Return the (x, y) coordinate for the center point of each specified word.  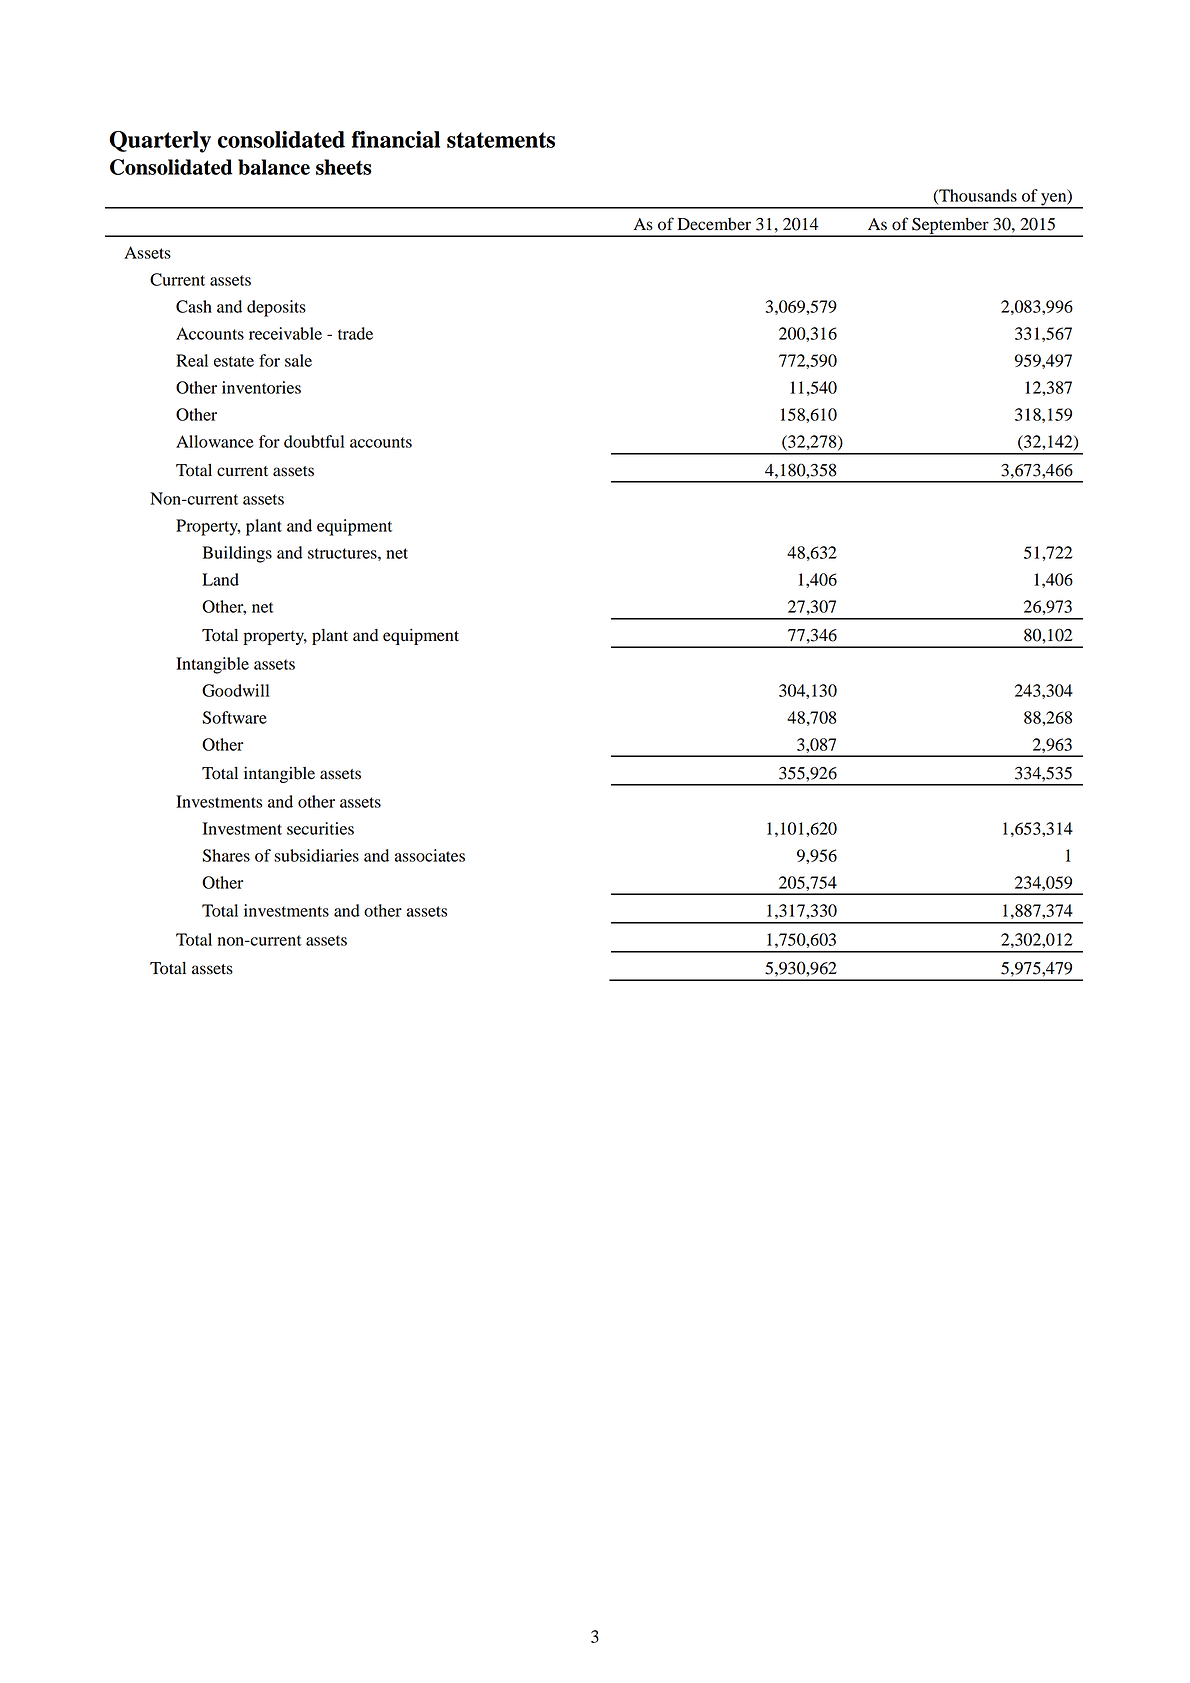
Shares (226, 855)
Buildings (237, 554)
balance (274, 167)
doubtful (314, 441)
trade (355, 333)
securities (320, 828)
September (950, 226)
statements (501, 140)
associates (430, 855)
